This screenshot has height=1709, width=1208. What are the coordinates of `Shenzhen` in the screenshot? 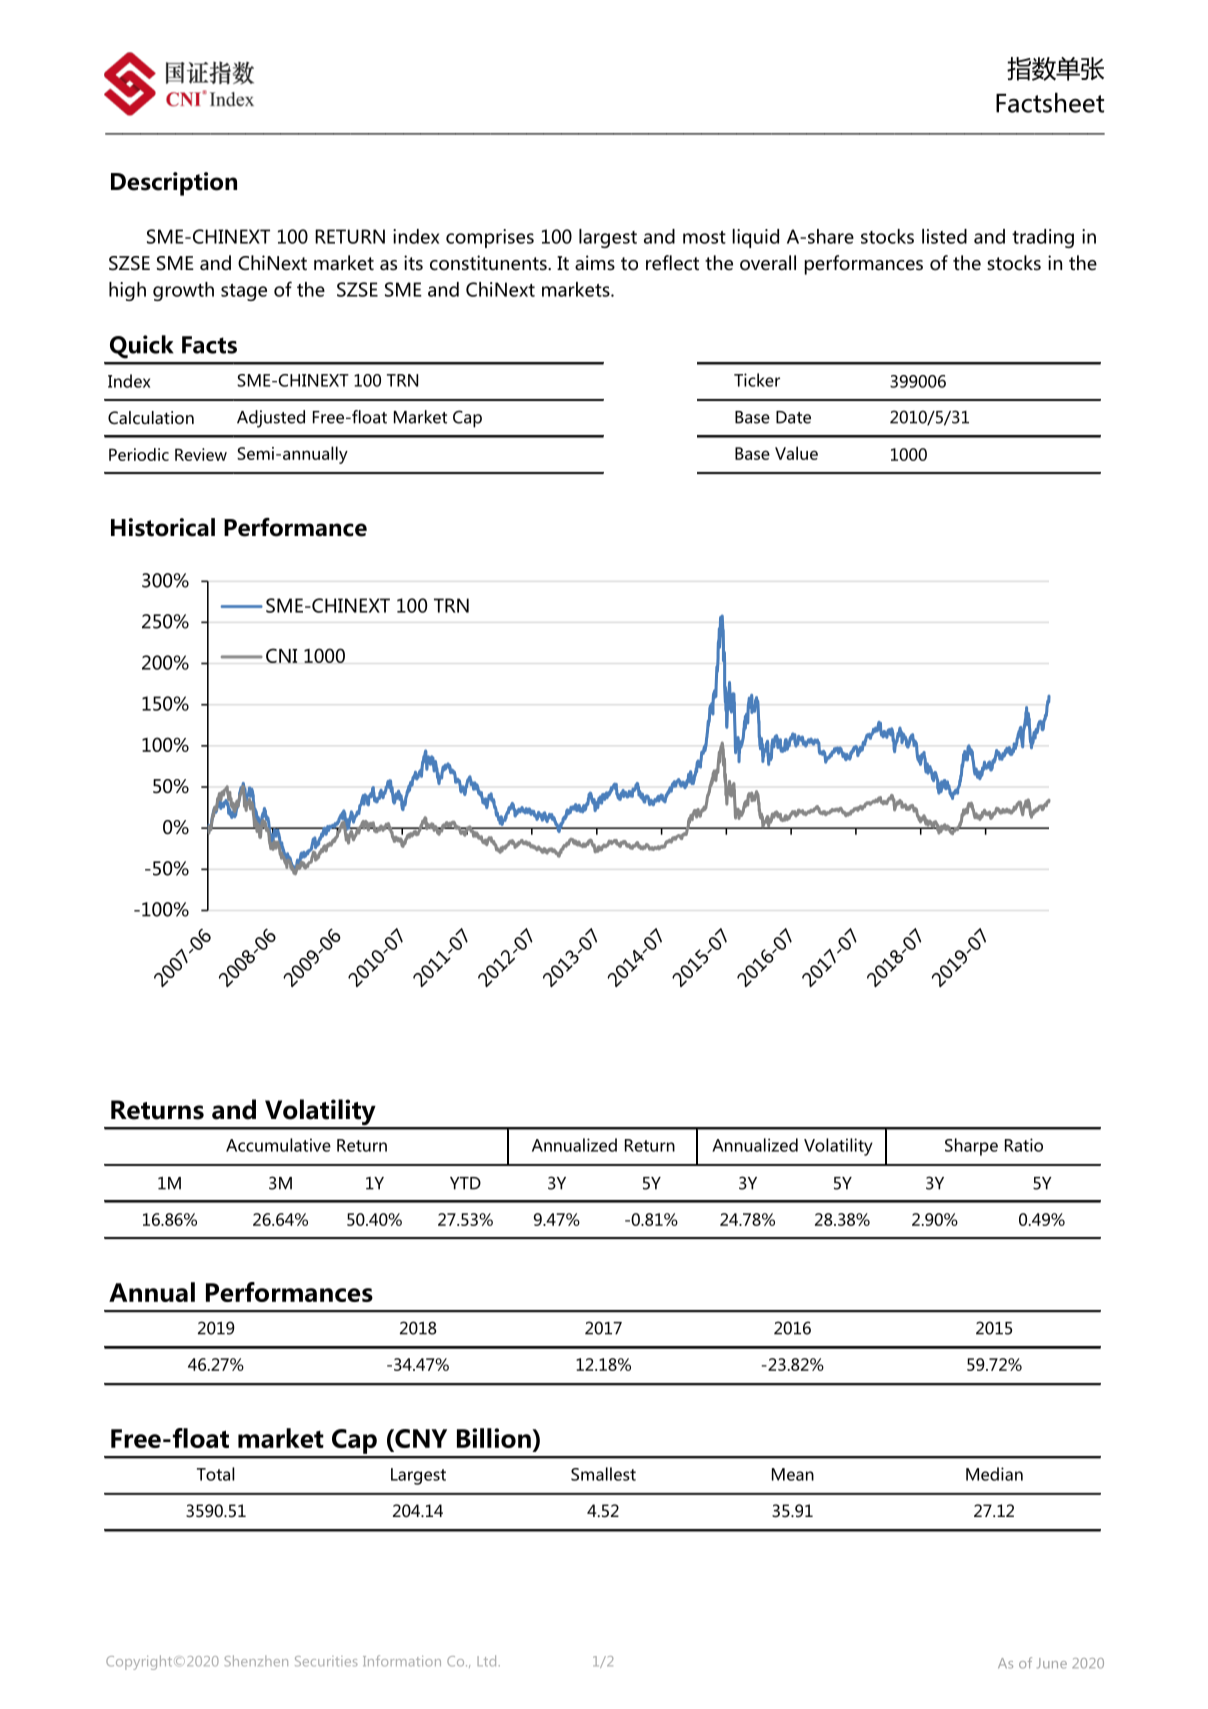 It's located at (256, 1661).
